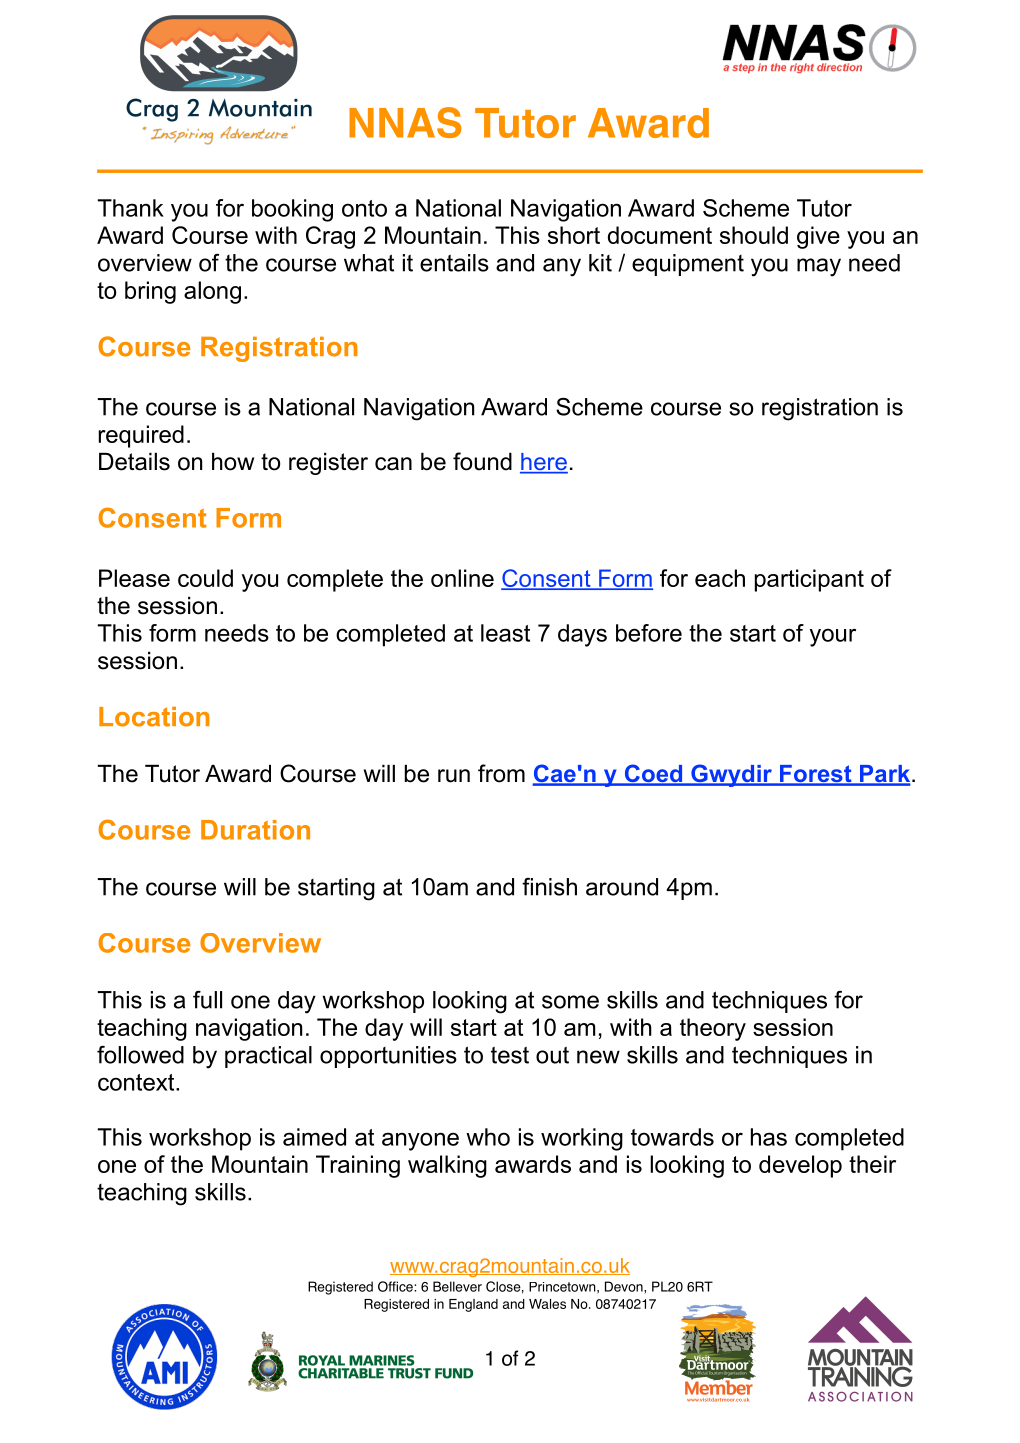 The height and width of the screenshot is (1443, 1020). What do you see at coordinates (816, 775) in the screenshot?
I see `Forest` at bounding box center [816, 775].
